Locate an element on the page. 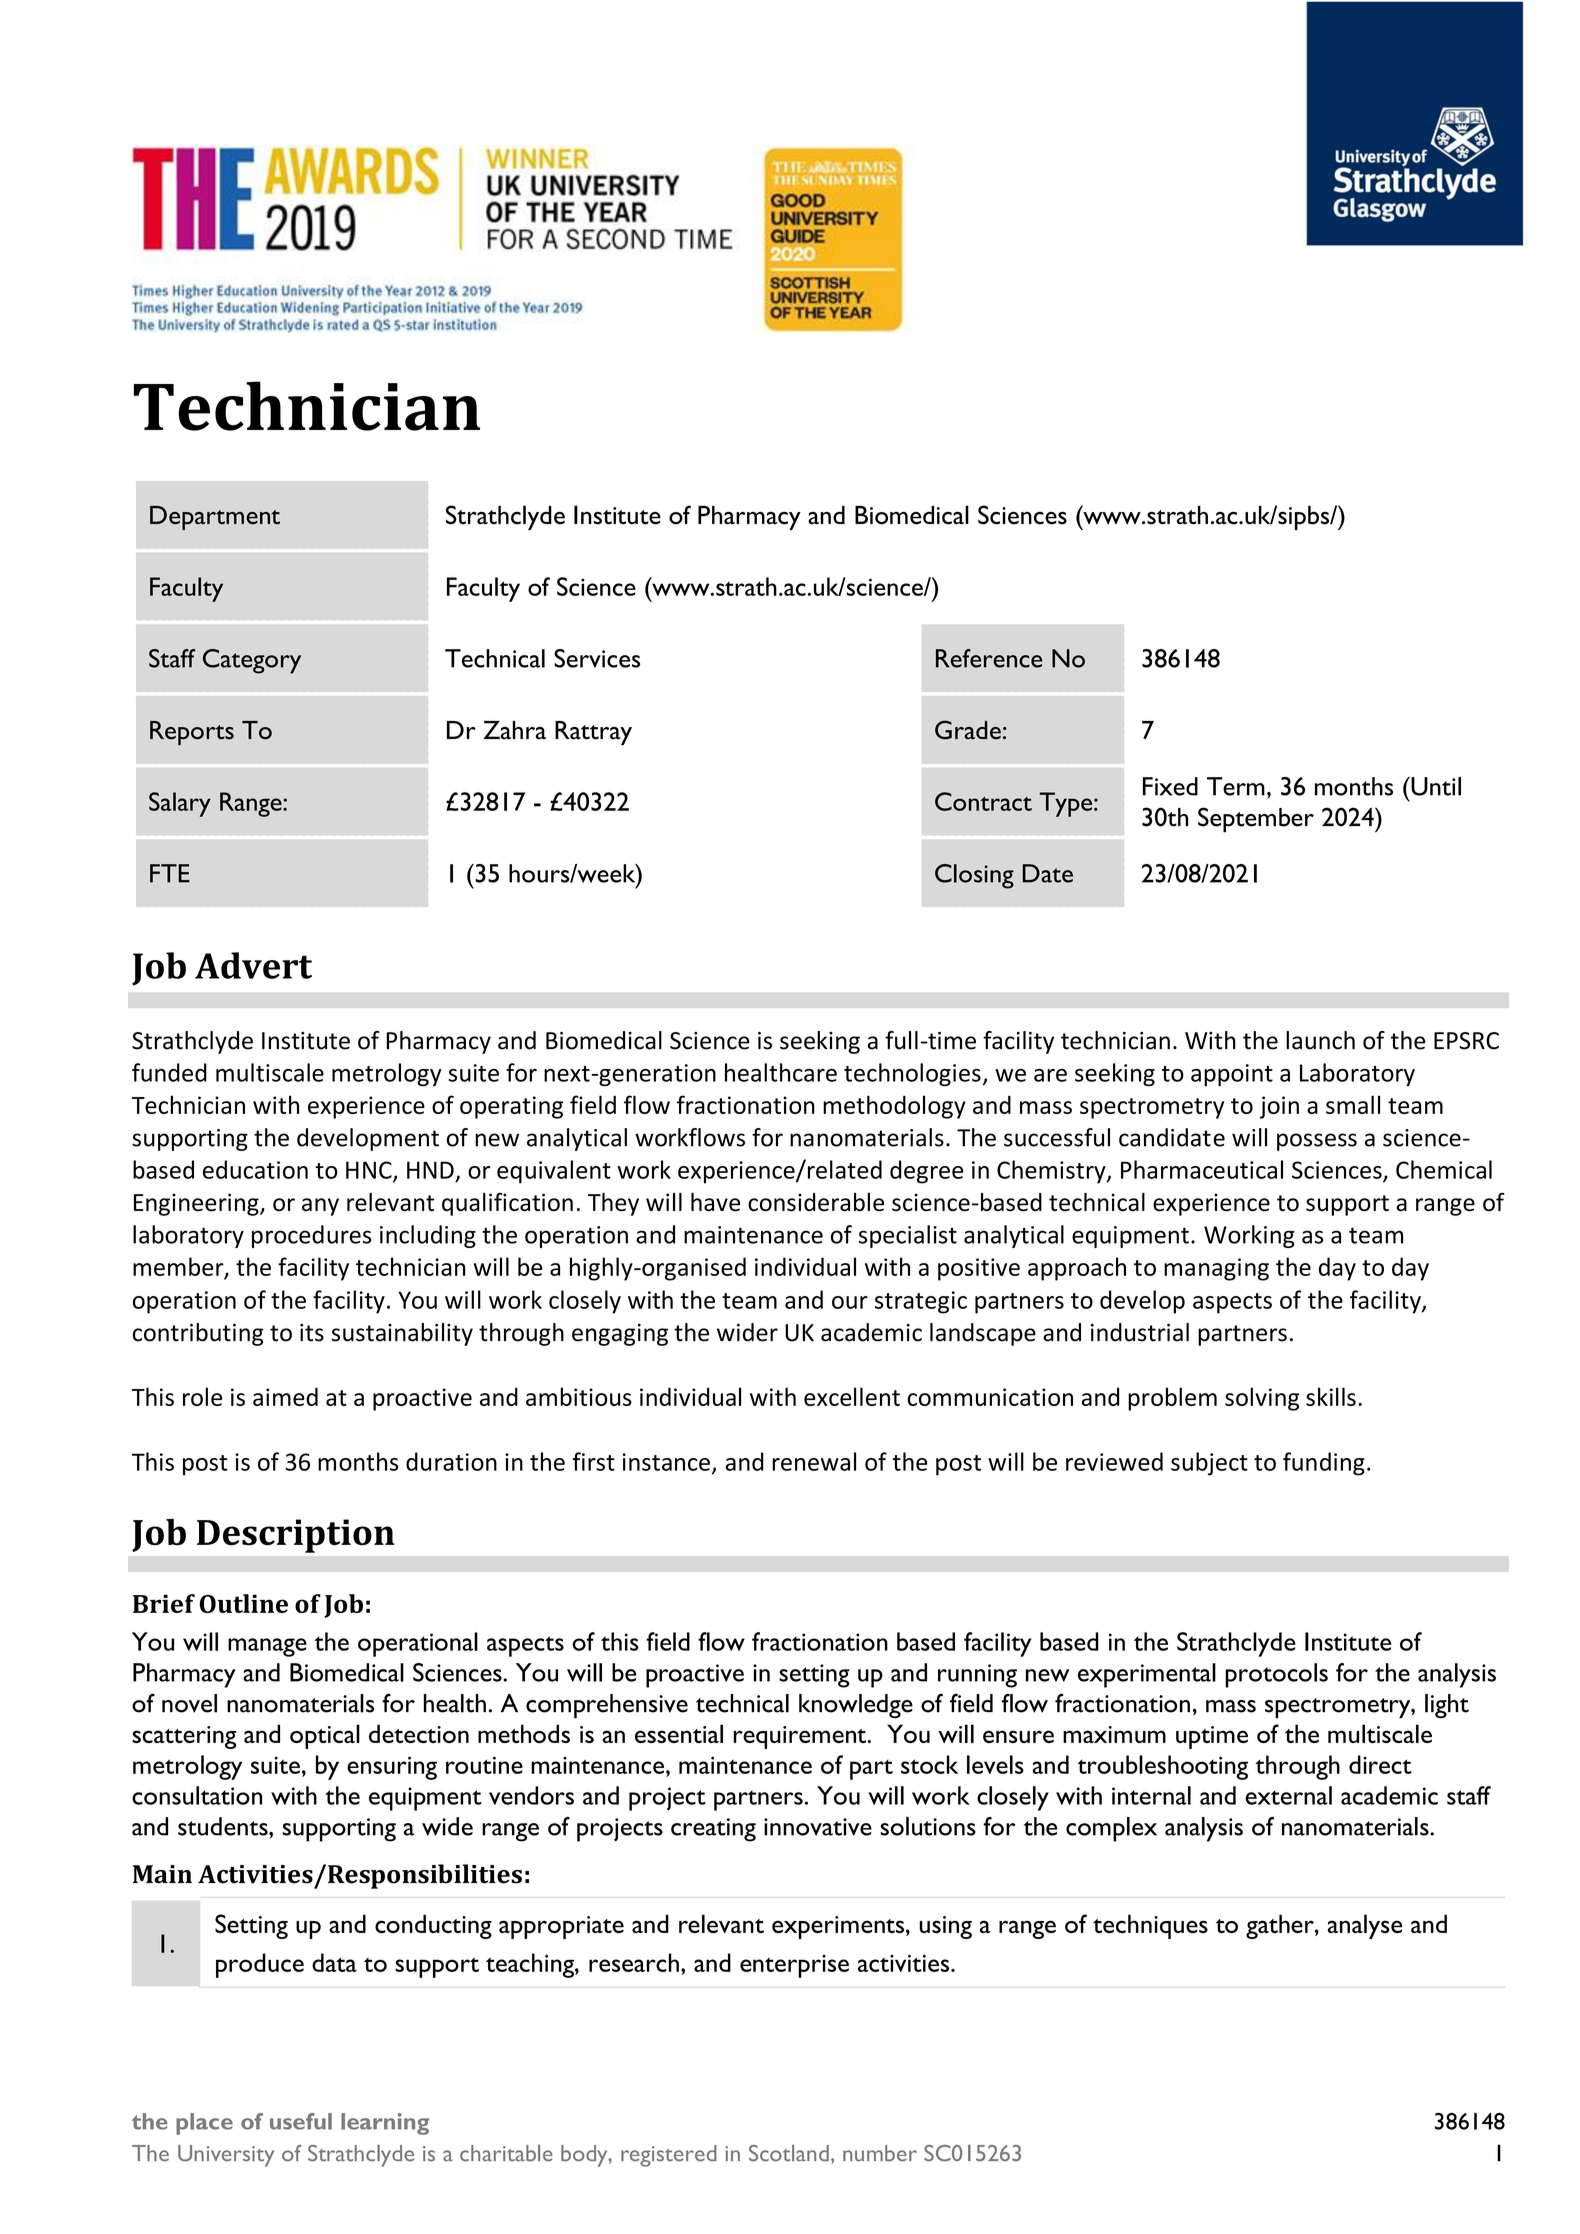 This document has width=1580, height=2234. technologies is located at coordinates (912, 1074).
